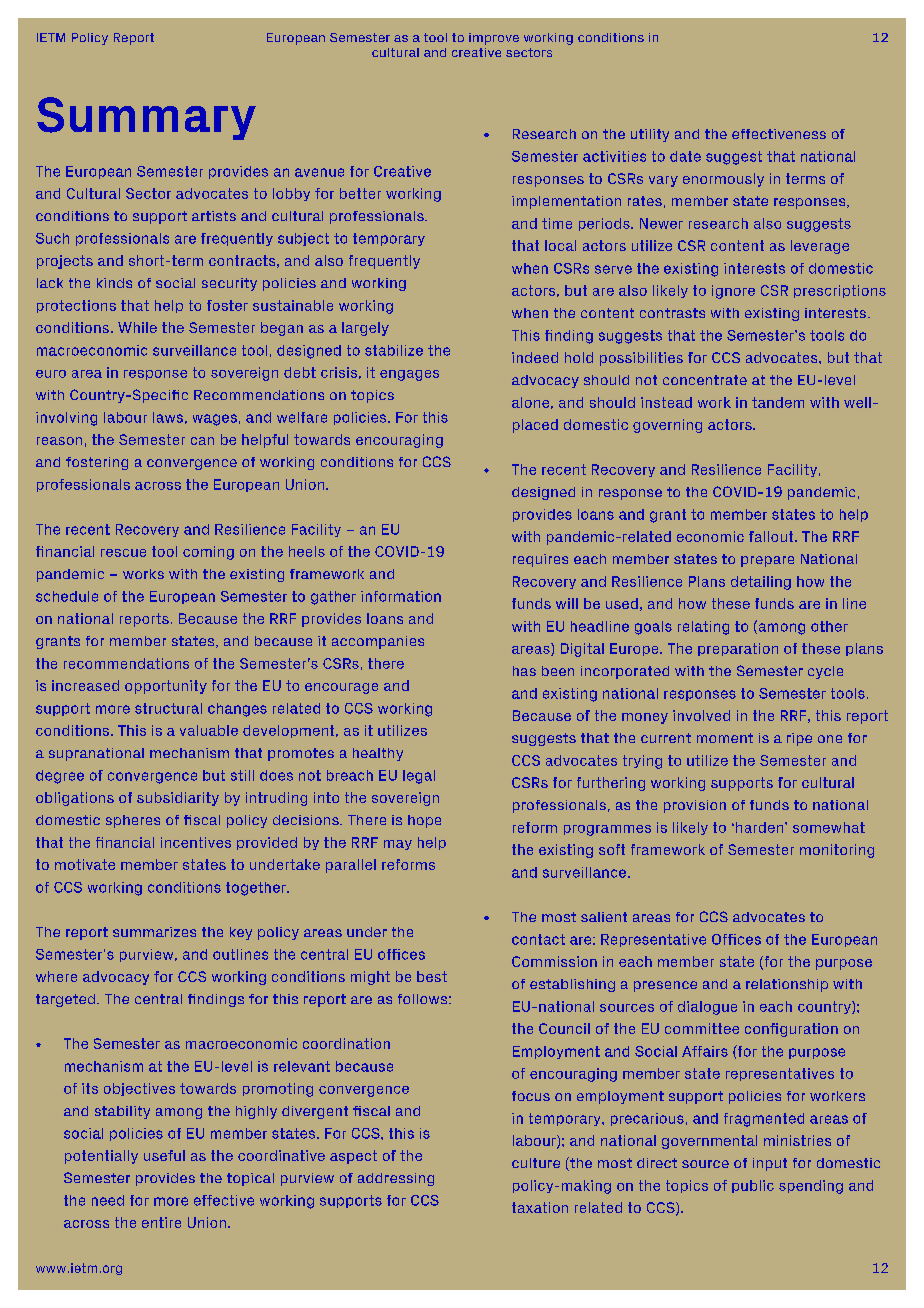 The height and width of the page is (1308, 924). What do you see at coordinates (108, 1200) in the page?
I see `need` at bounding box center [108, 1200].
